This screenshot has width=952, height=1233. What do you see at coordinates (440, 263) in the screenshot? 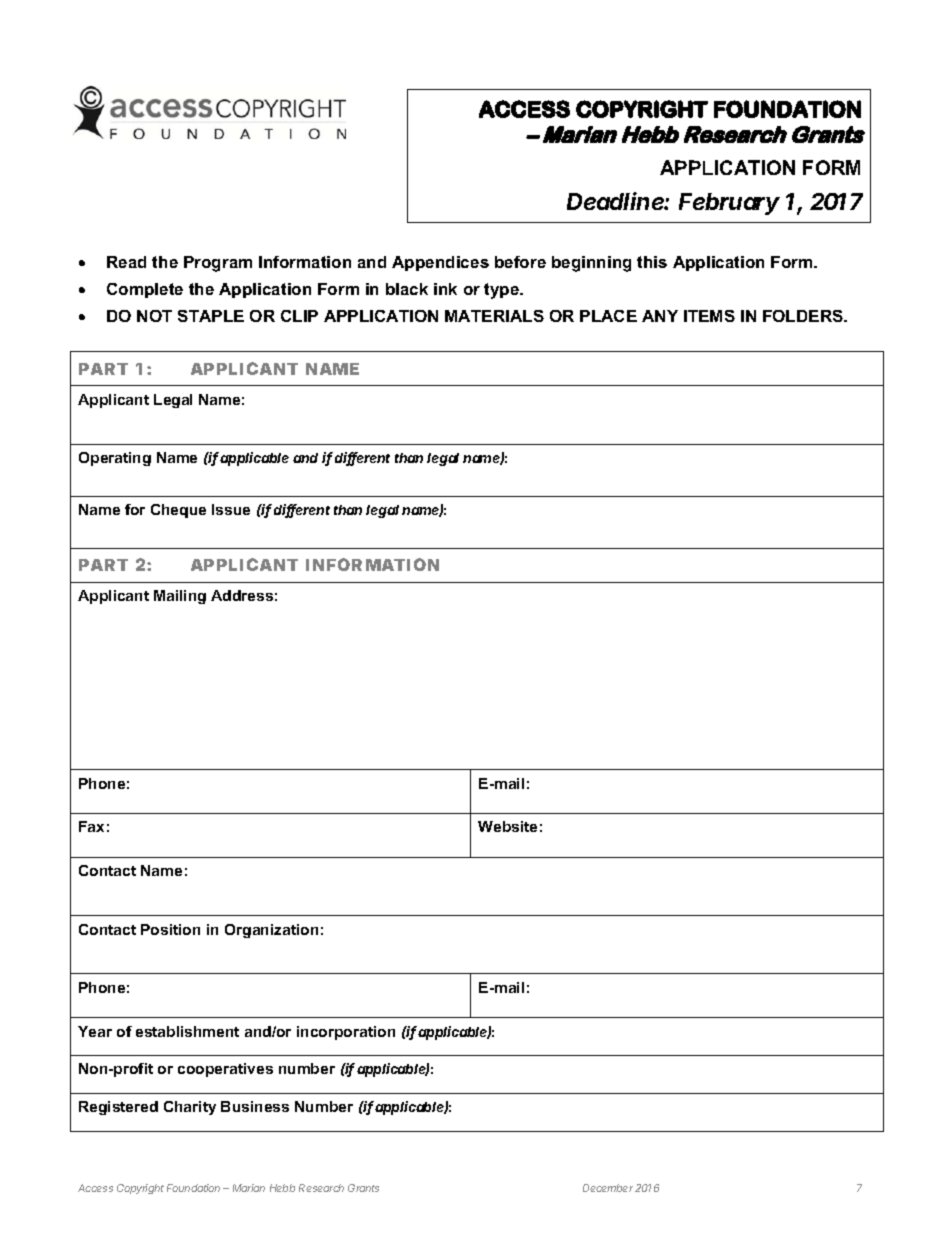
I see `Appendices` at bounding box center [440, 263].
